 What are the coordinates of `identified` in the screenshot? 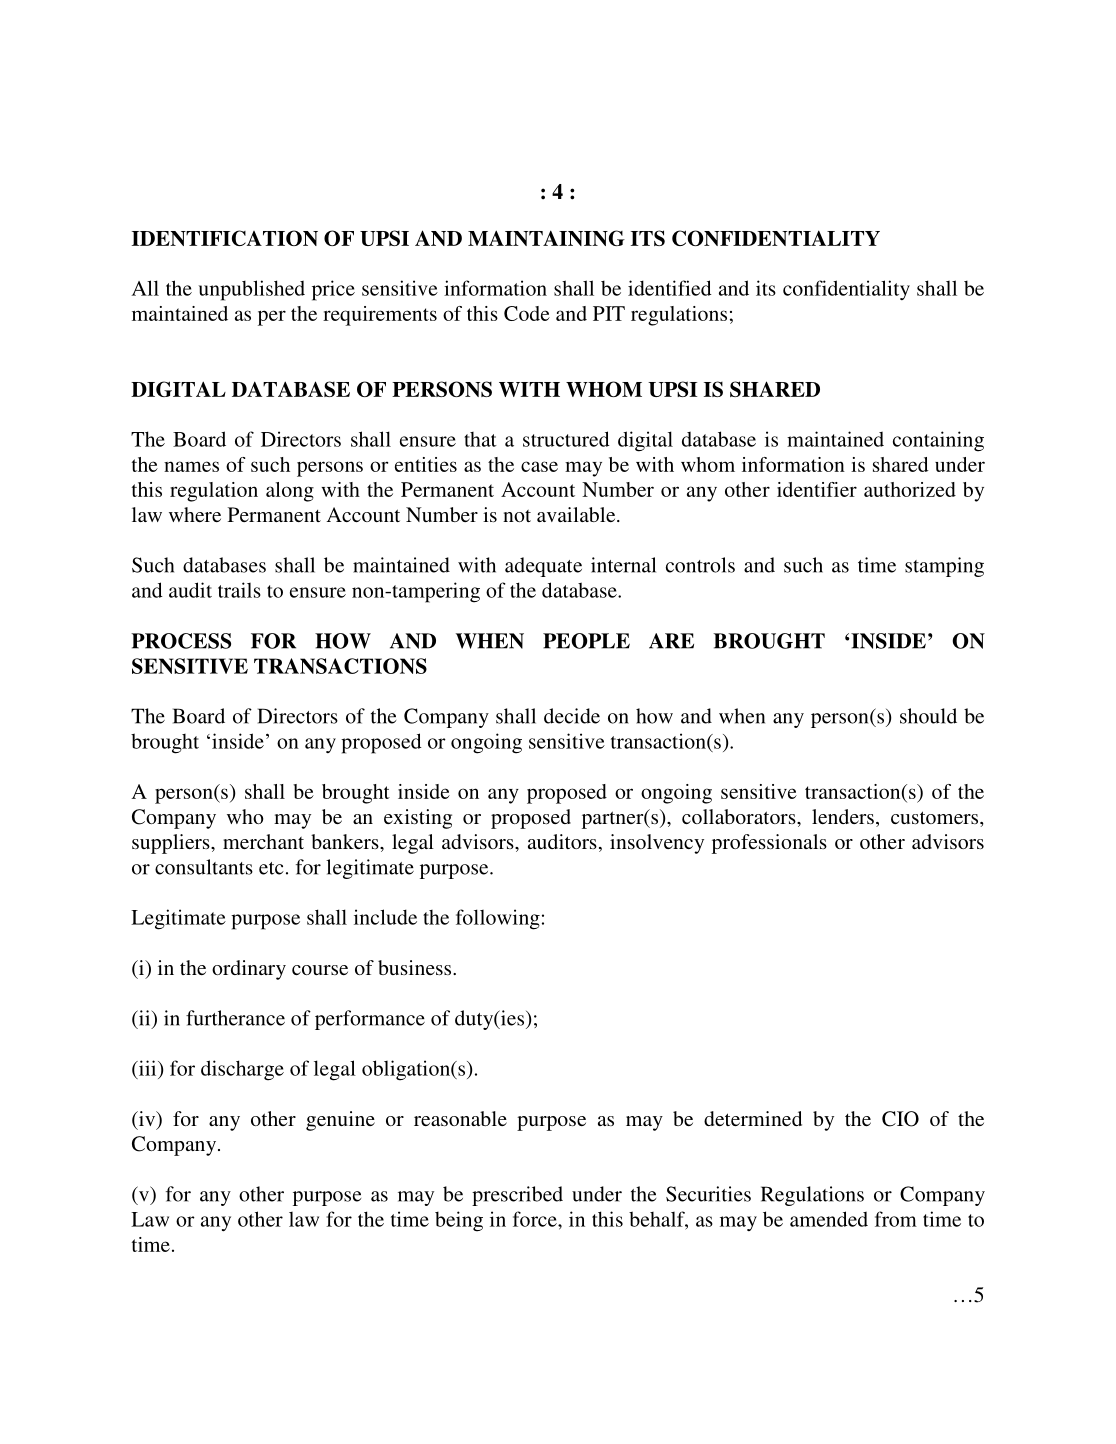 It's located at (670, 288).
